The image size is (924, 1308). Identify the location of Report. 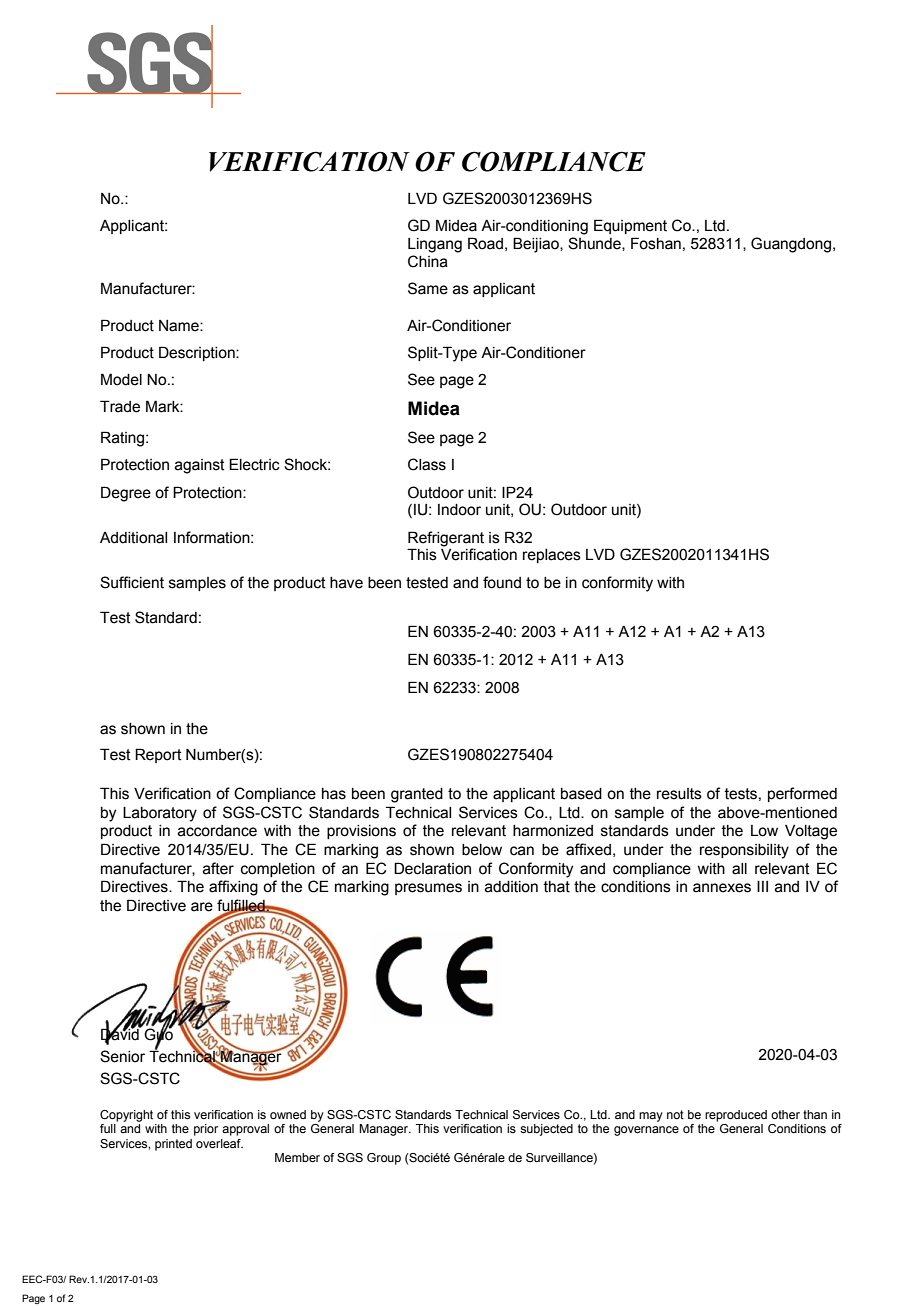
(158, 755).
